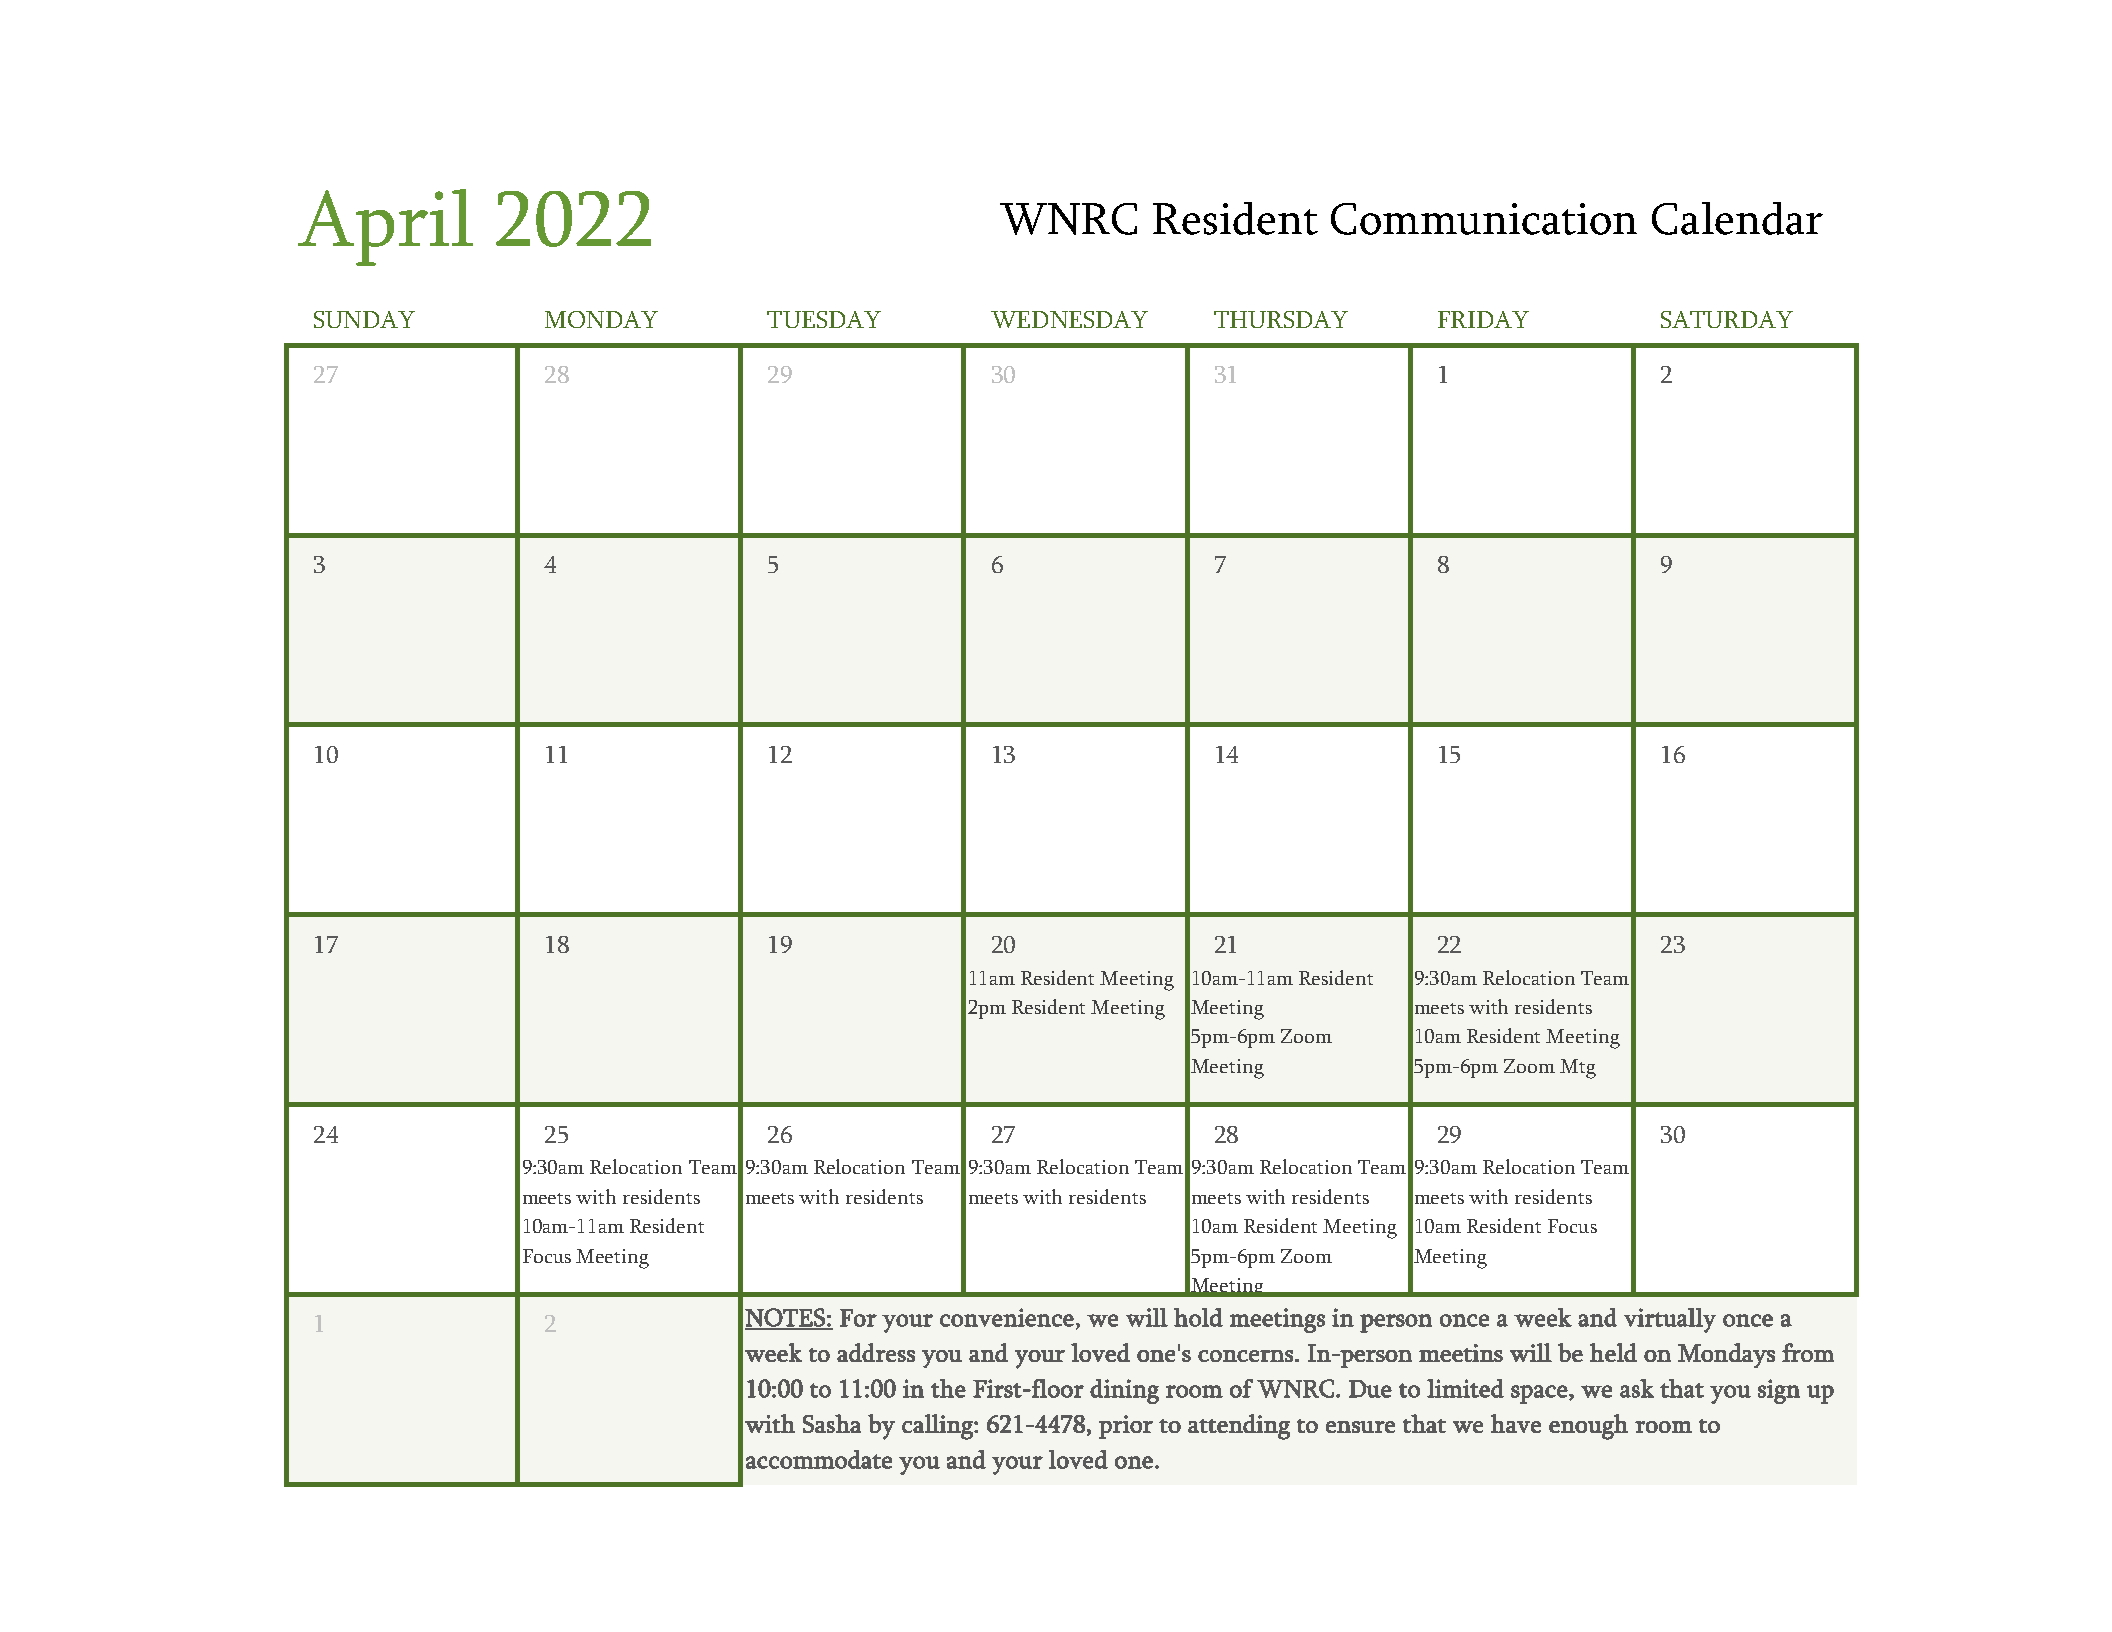 The image size is (2112, 1632). What do you see at coordinates (385, 227) in the screenshot?
I see `April` at bounding box center [385, 227].
